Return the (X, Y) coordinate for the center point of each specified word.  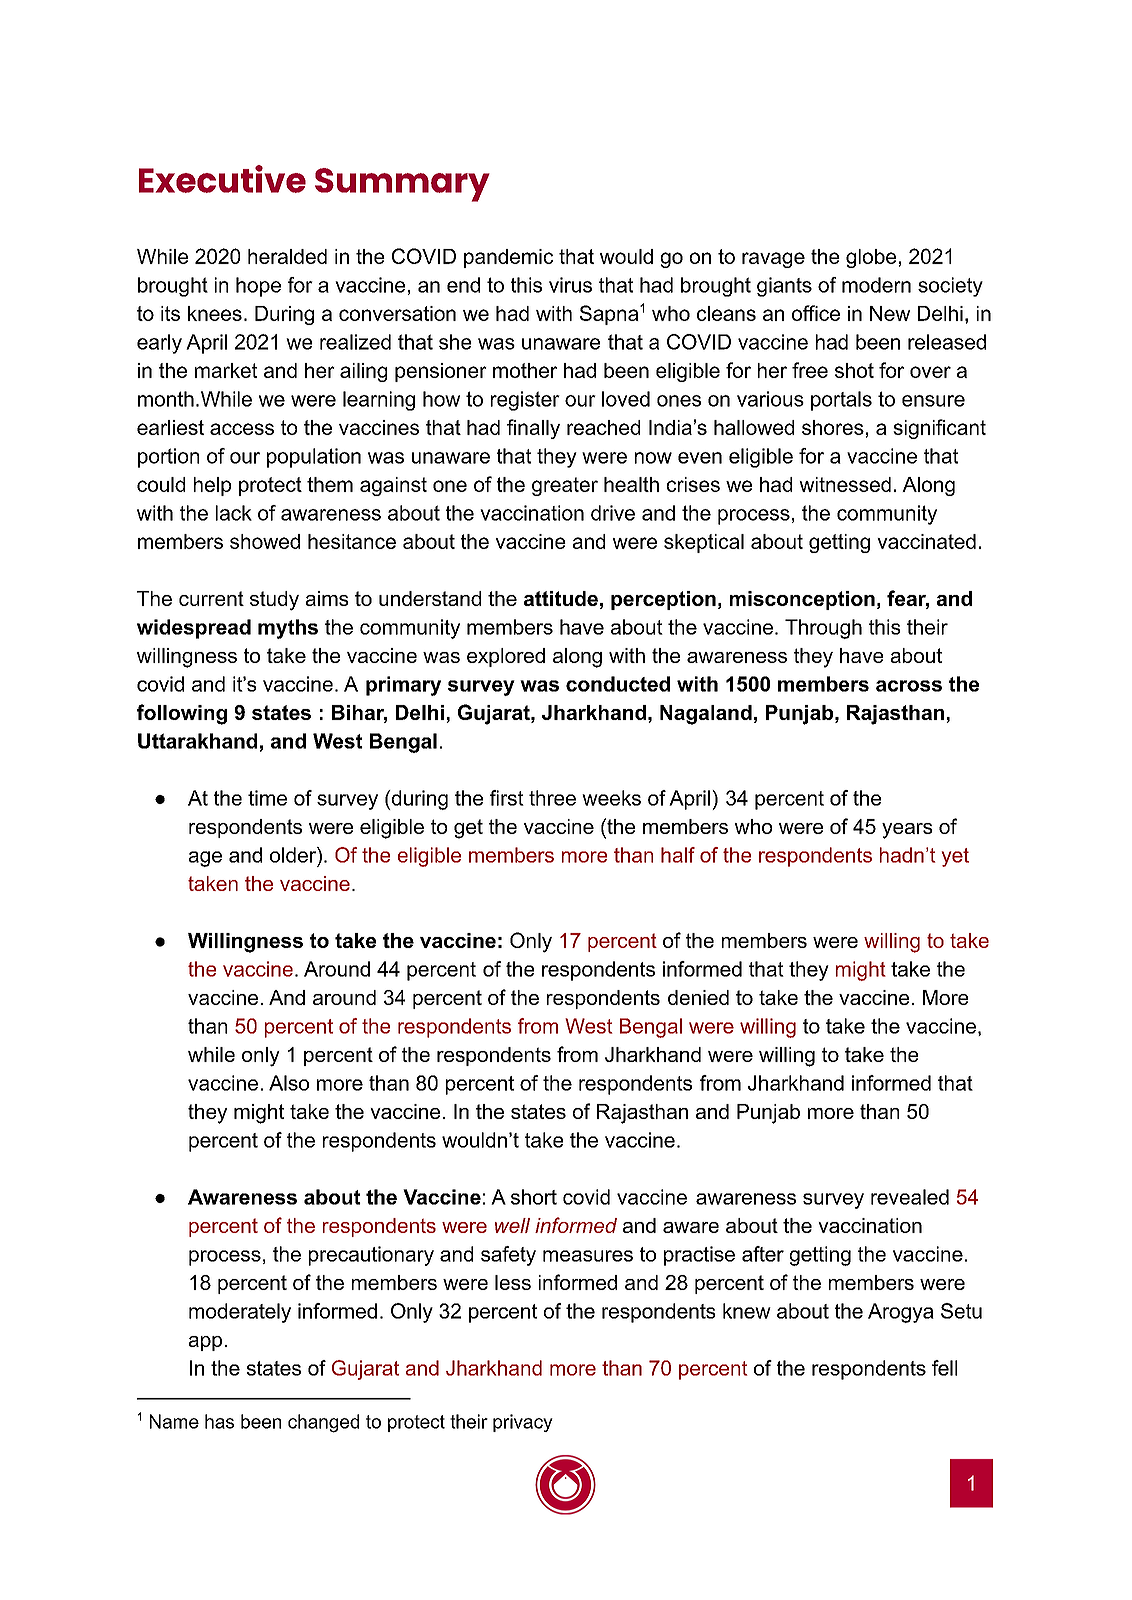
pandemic (508, 258)
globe (871, 258)
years (907, 831)
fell (944, 1368)
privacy (523, 1423)
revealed (910, 1197)
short (534, 1197)
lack (234, 513)
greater (565, 486)
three (552, 798)
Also (289, 1083)
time (267, 798)
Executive (222, 179)
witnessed (845, 484)
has (219, 1421)
